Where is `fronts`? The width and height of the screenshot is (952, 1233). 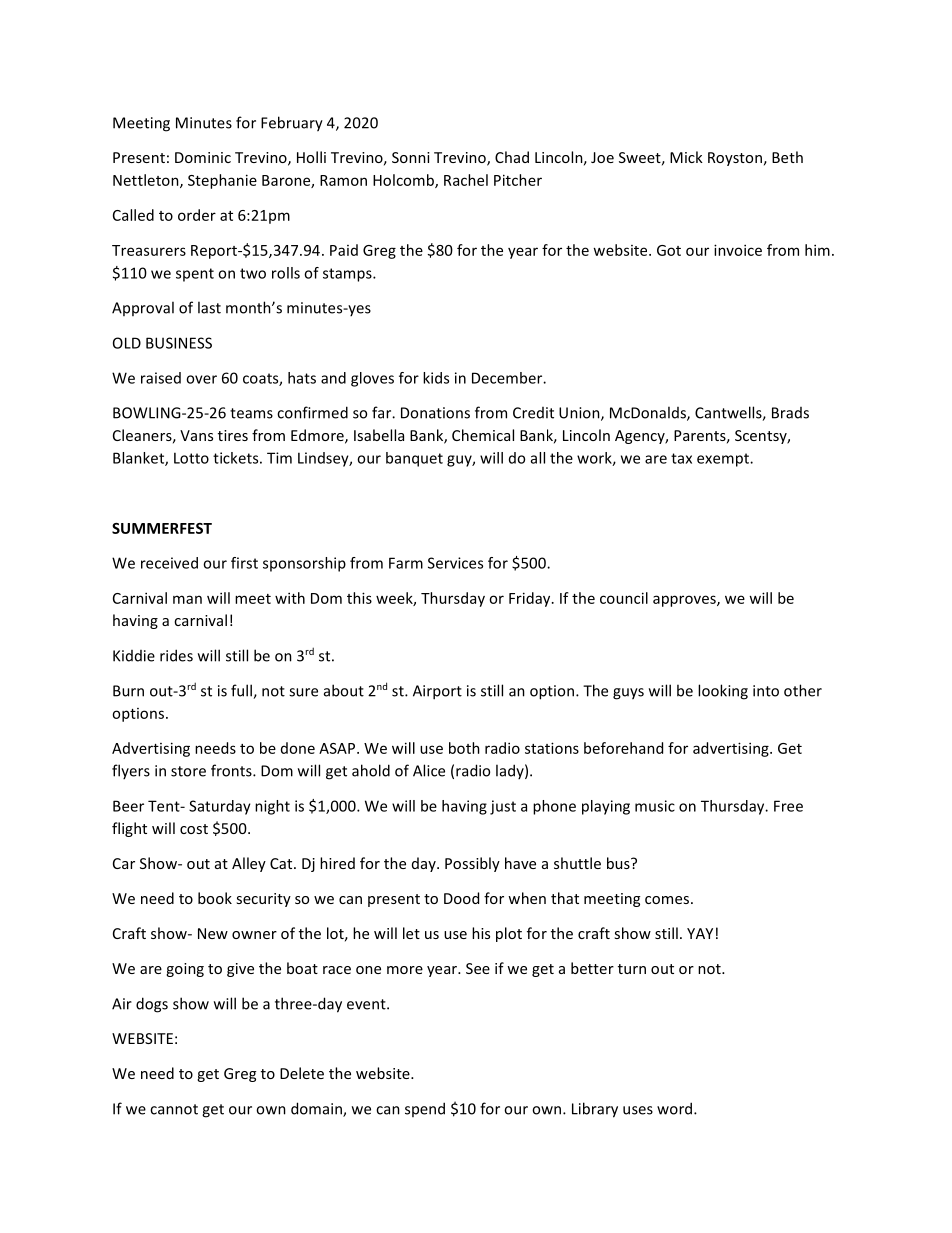 fronts is located at coordinates (232, 770).
